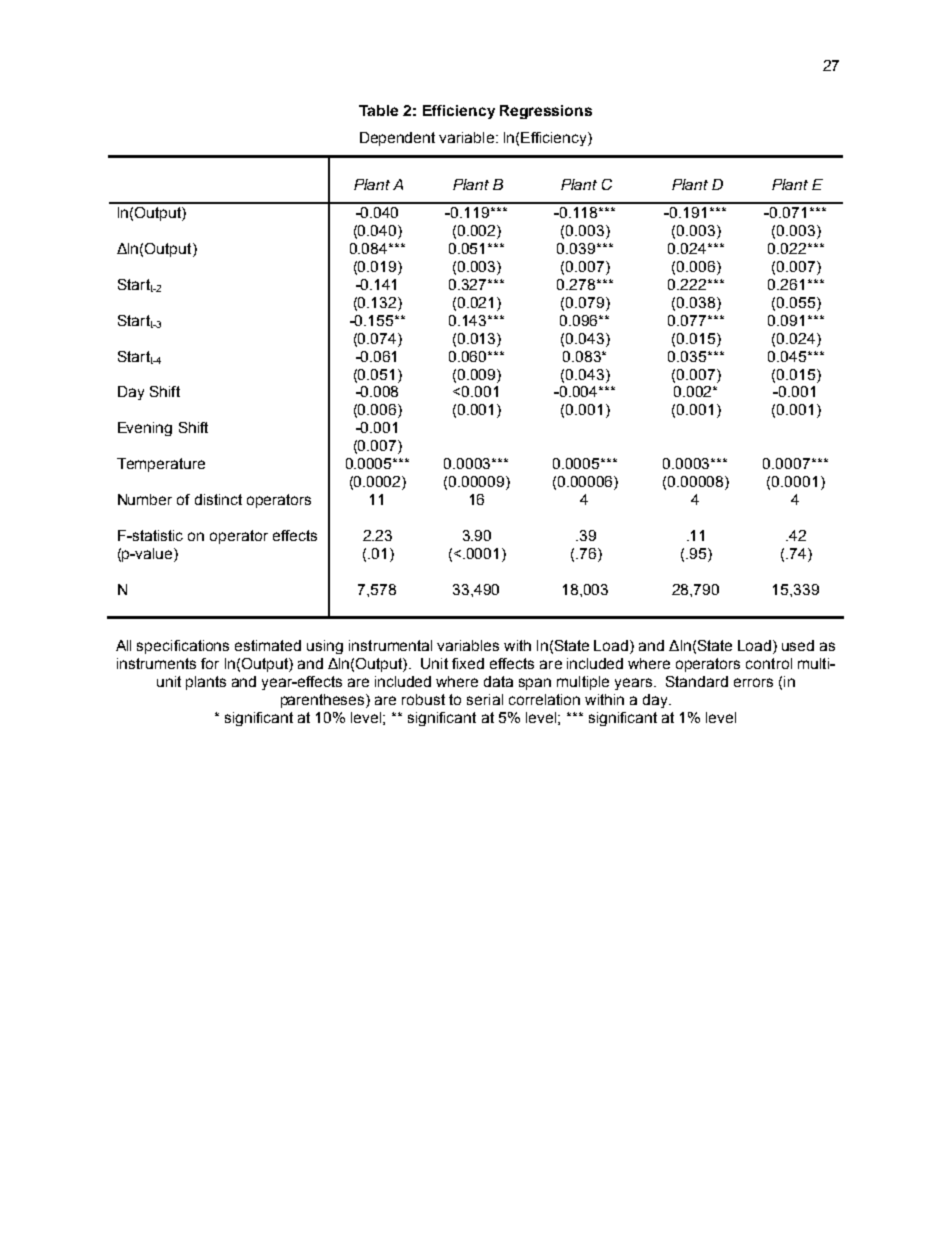  What do you see at coordinates (145, 429) in the image?
I see `Evening` at bounding box center [145, 429].
